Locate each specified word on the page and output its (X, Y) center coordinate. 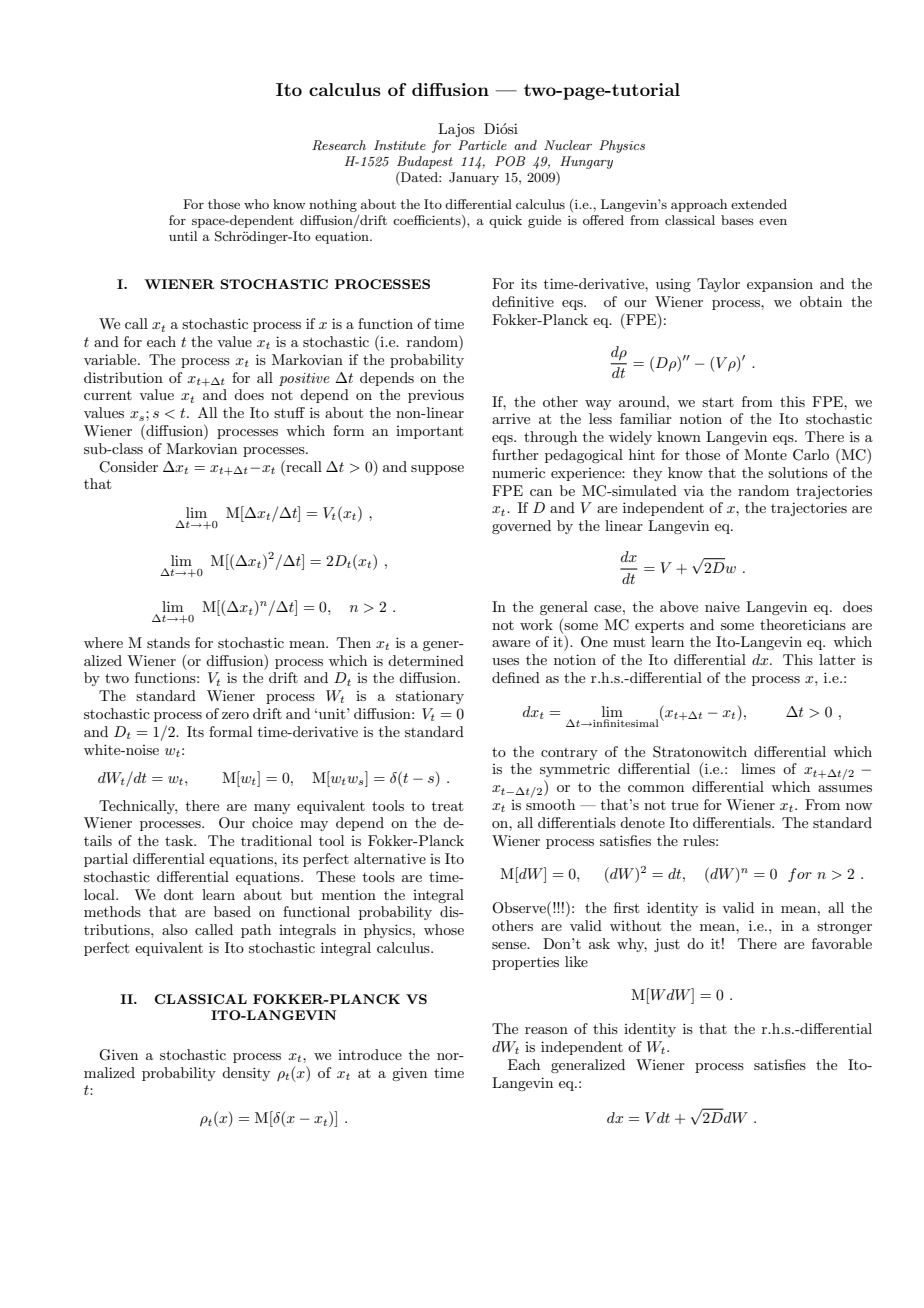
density (246, 1074)
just (667, 945)
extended (759, 204)
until (183, 236)
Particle (482, 145)
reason (546, 1030)
